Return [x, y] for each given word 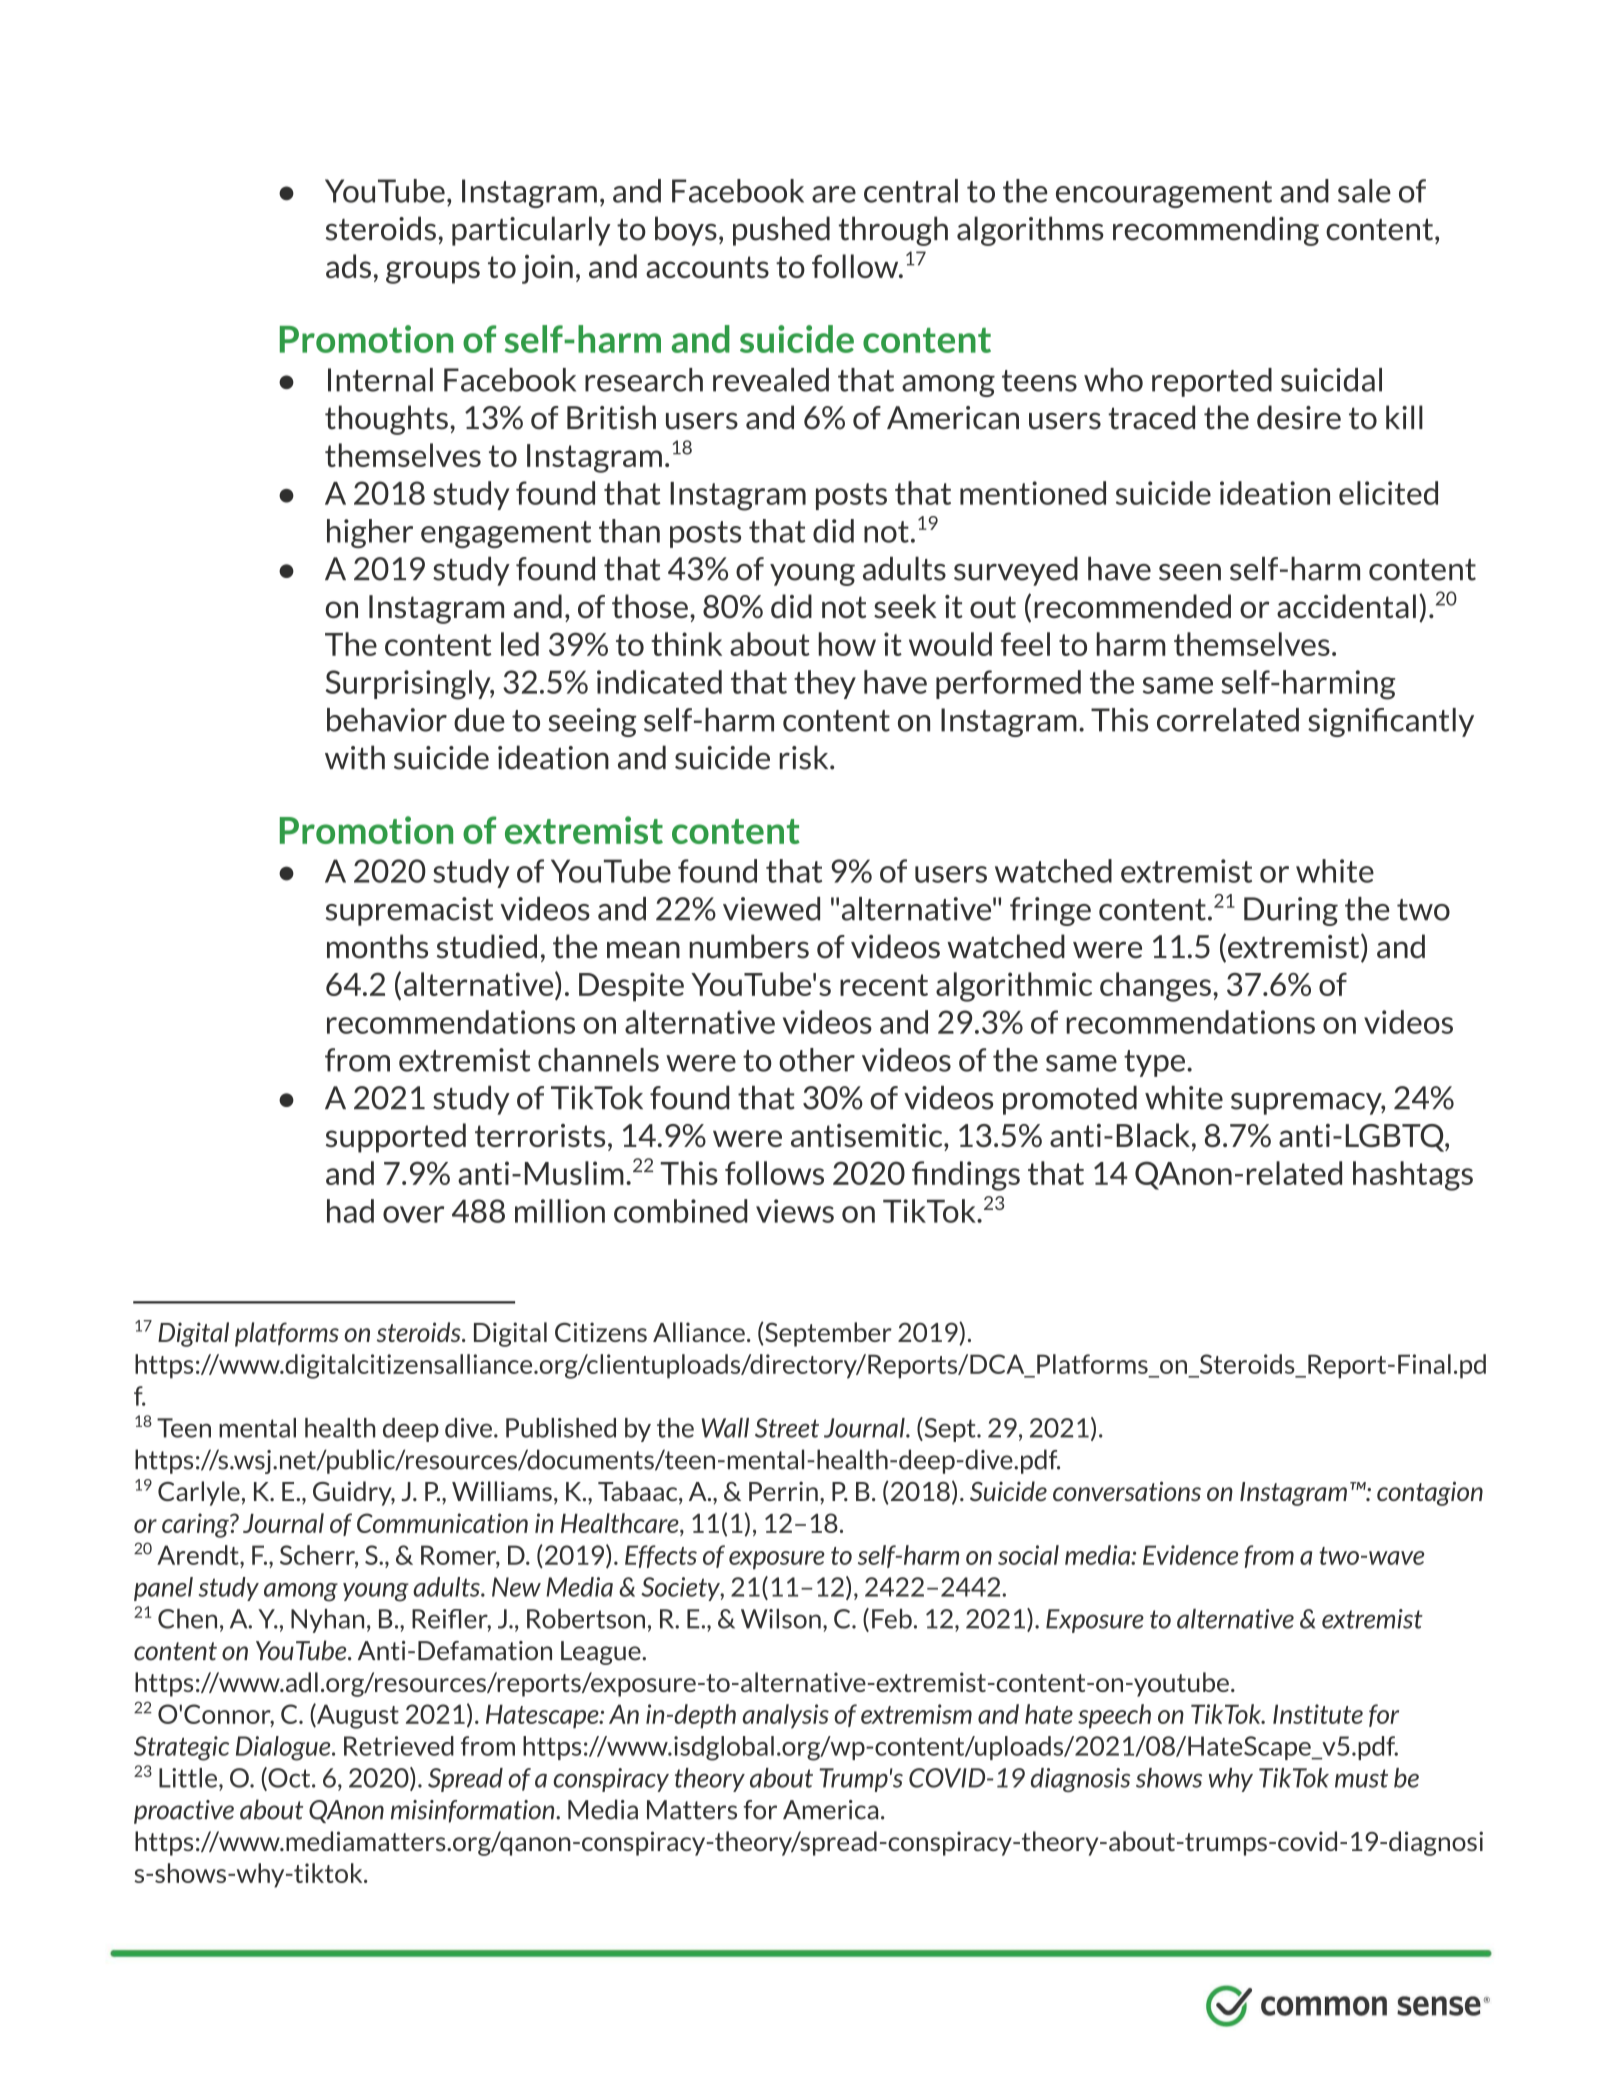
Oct [289, 1778]
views [795, 1211]
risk [805, 757]
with [355, 757]
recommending [1216, 231]
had [350, 1211]
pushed [781, 231]
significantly [1391, 722]
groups [433, 272]
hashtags [1413, 1176]
